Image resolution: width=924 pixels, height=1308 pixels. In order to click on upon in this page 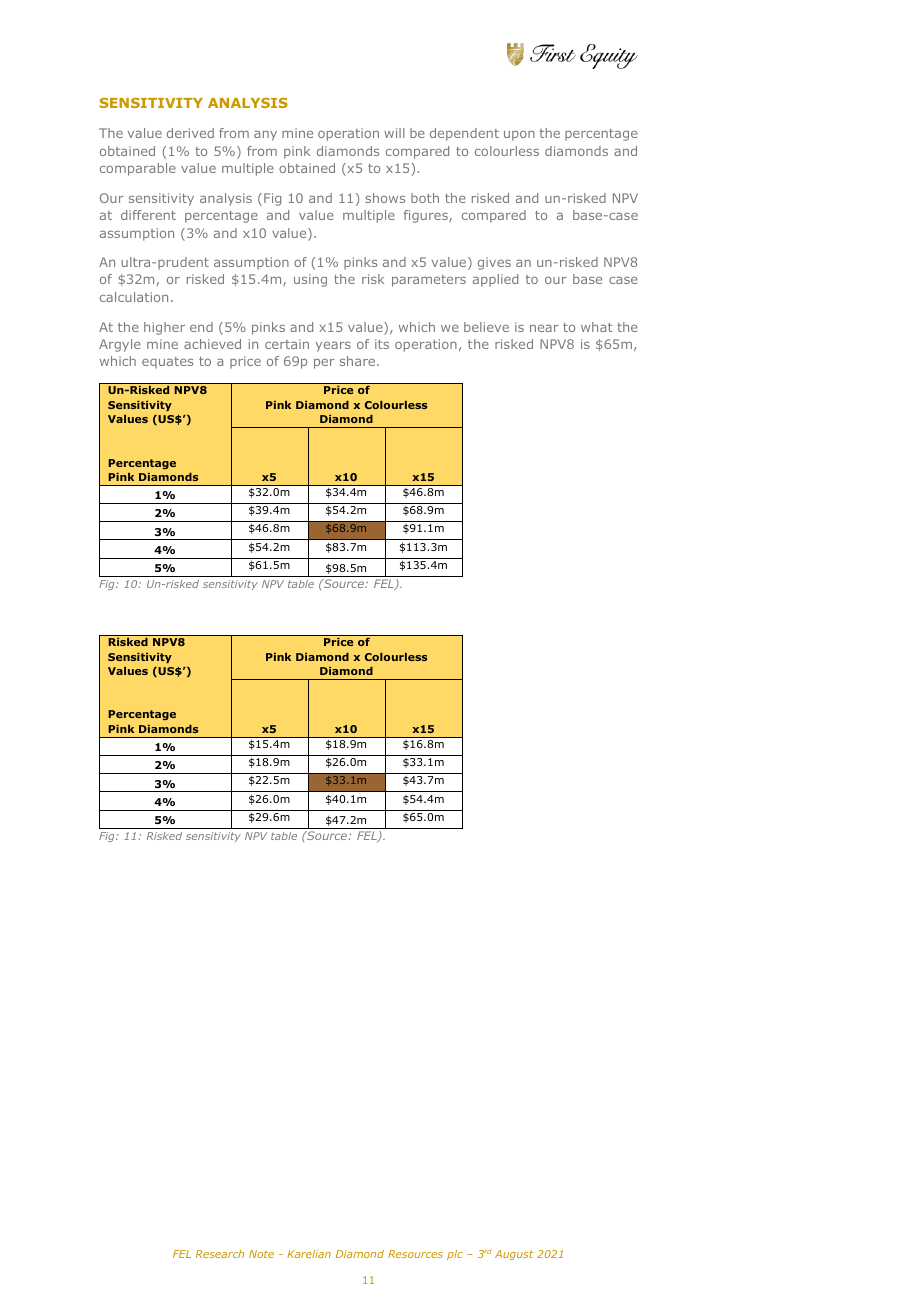, I will do `click(519, 135)`.
